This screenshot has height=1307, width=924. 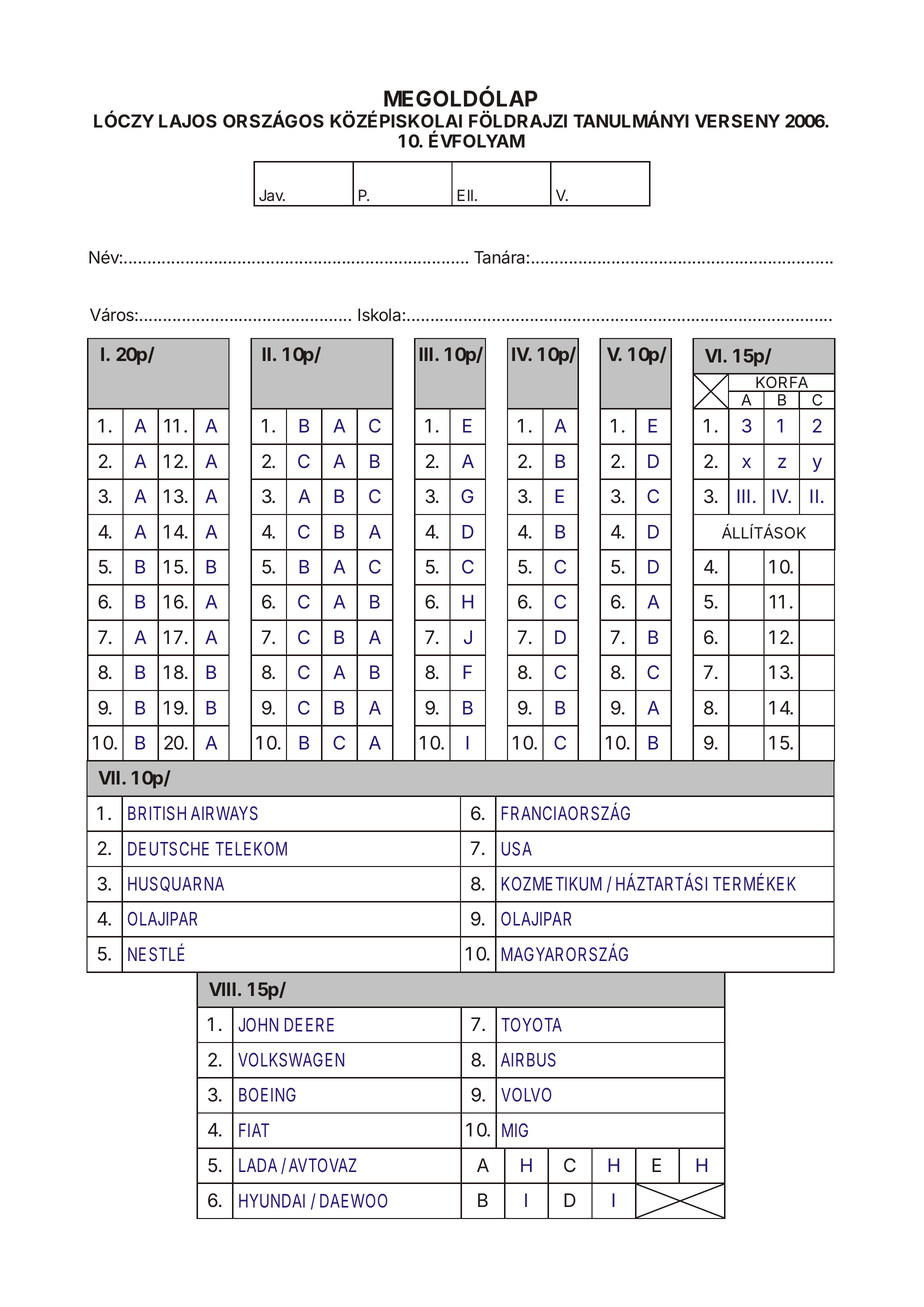 What do you see at coordinates (272, 1201) in the screenshot?
I see `HYUNDAI` at bounding box center [272, 1201].
